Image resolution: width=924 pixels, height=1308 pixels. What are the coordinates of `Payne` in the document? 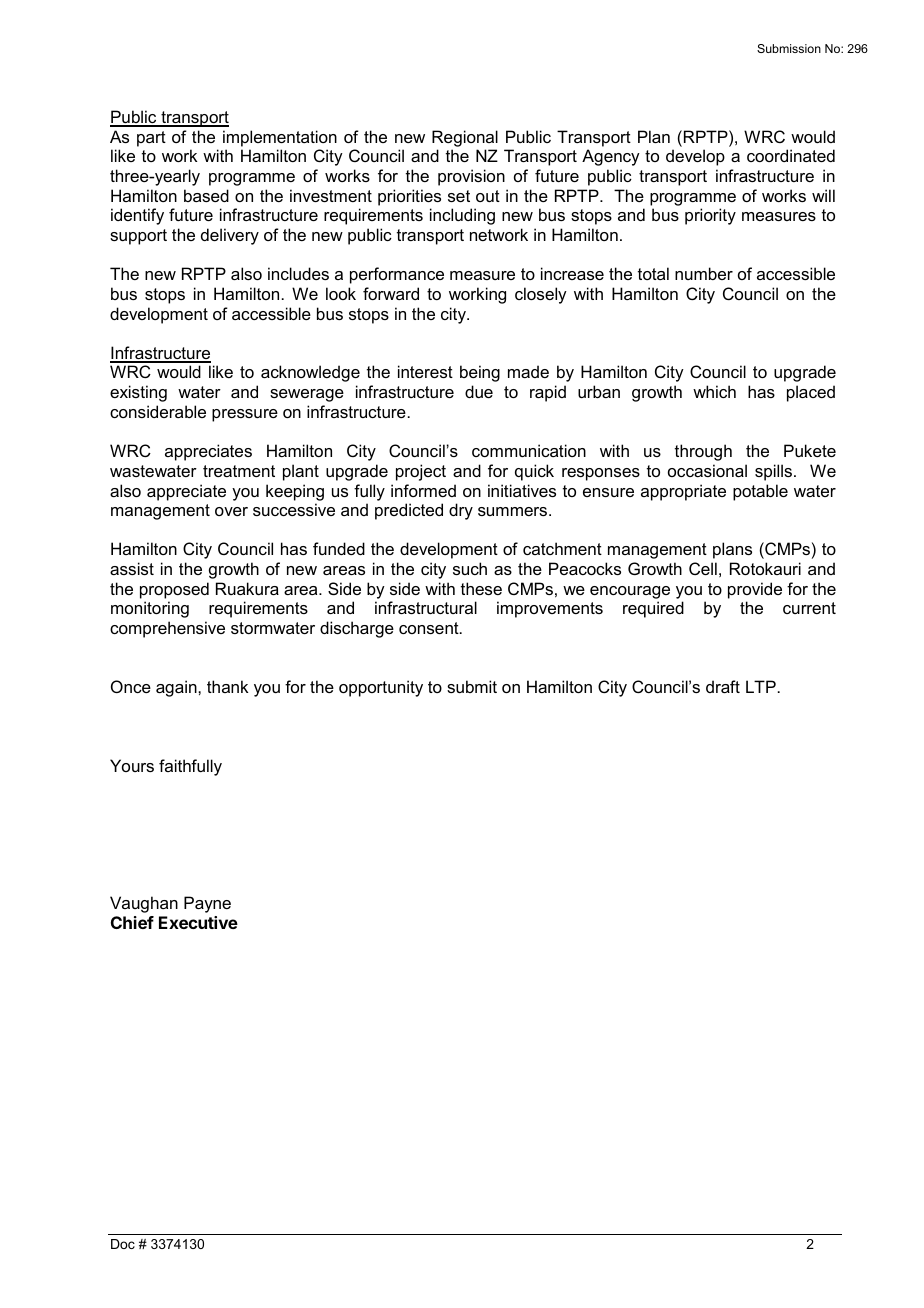 It's located at (207, 904).
